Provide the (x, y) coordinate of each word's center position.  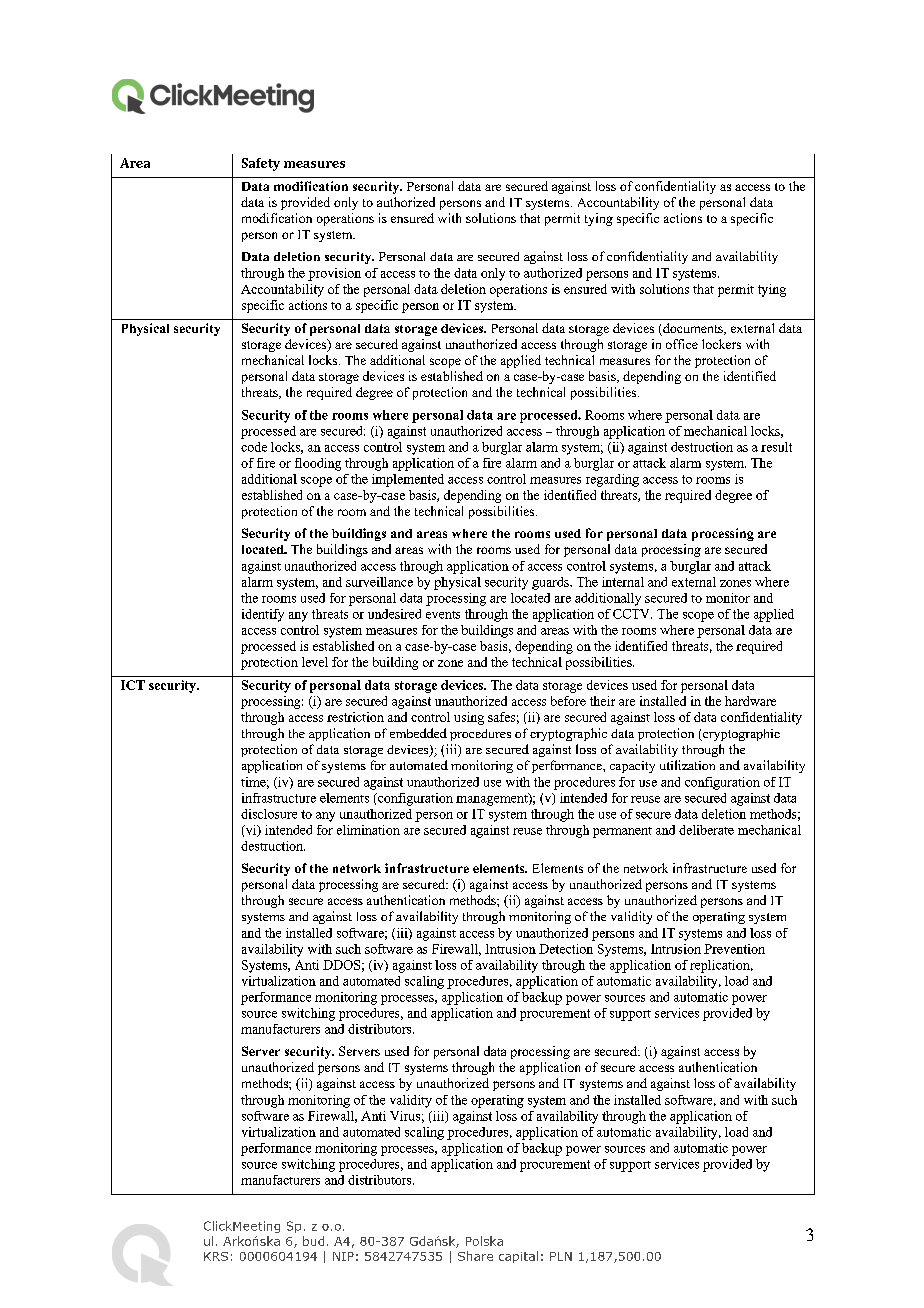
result (776, 447)
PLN (561, 1256)
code (254, 447)
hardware (750, 701)
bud (313, 1241)
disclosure (269, 814)
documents (693, 329)
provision (334, 274)
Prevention (734, 949)
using (469, 718)
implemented (408, 480)
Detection (566, 949)
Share (475, 1256)
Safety (261, 164)
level (315, 662)
